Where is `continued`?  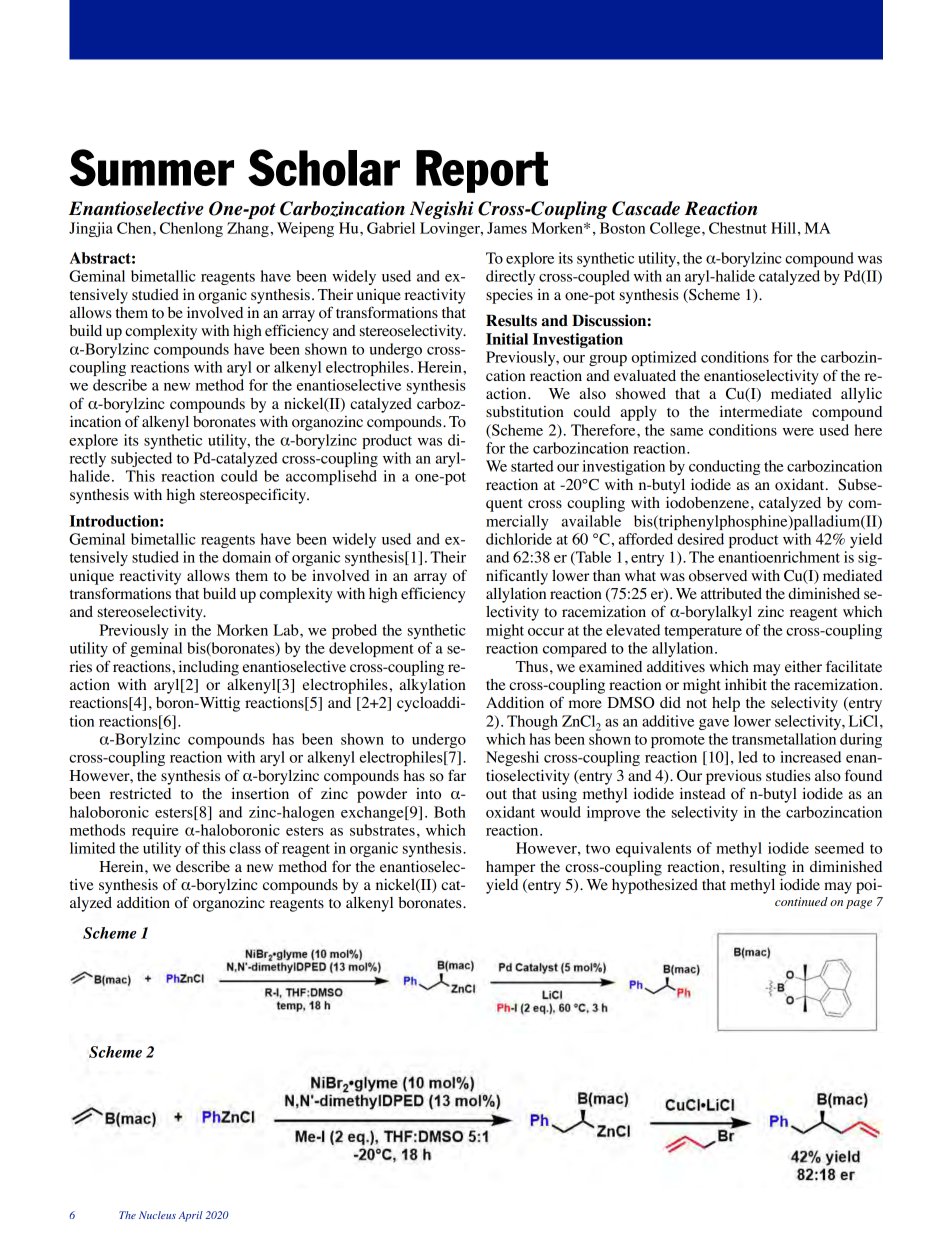
continued is located at coordinates (801, 901).
